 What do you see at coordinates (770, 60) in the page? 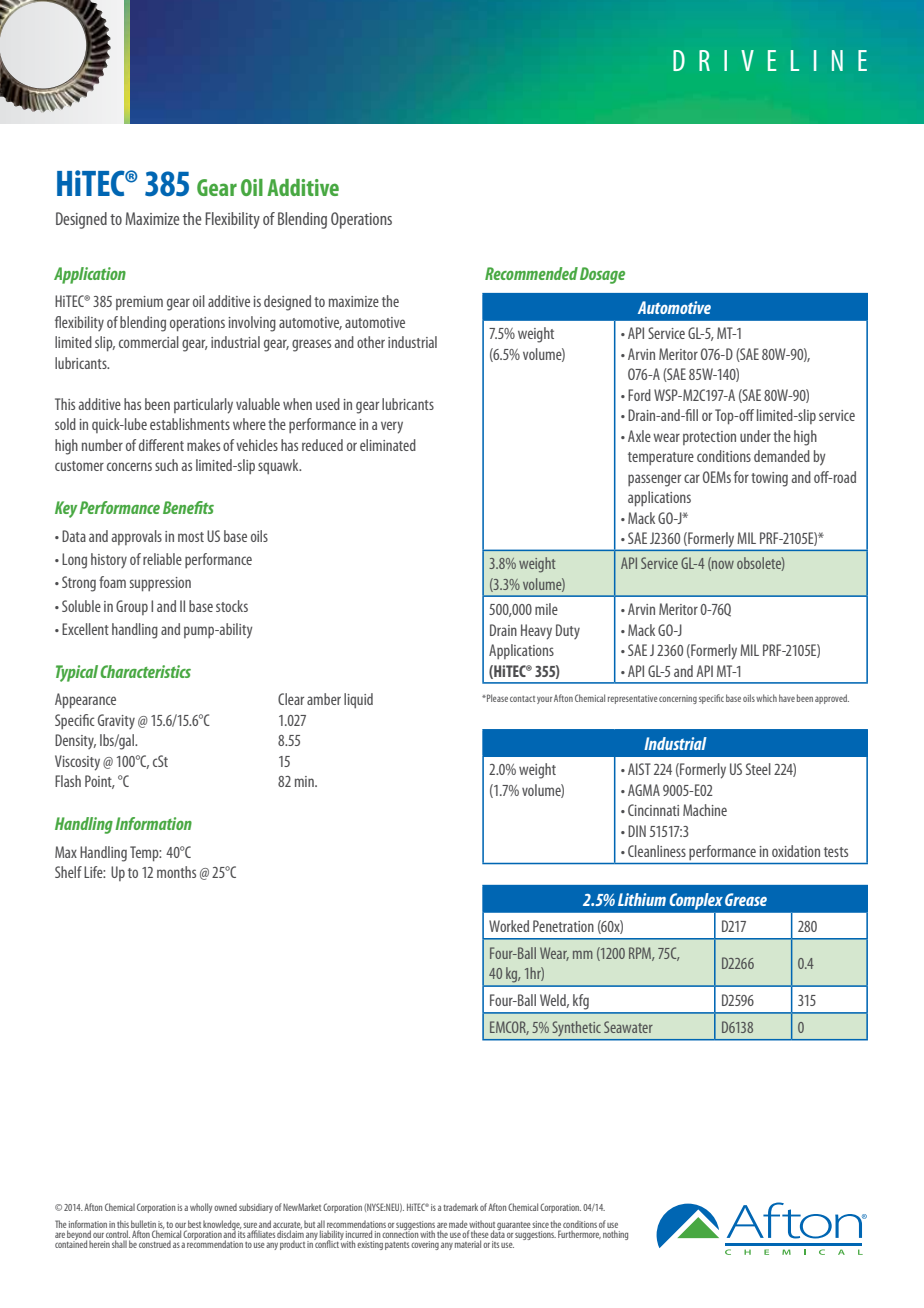
I see `driveline` at bounding box center [770, 60].
